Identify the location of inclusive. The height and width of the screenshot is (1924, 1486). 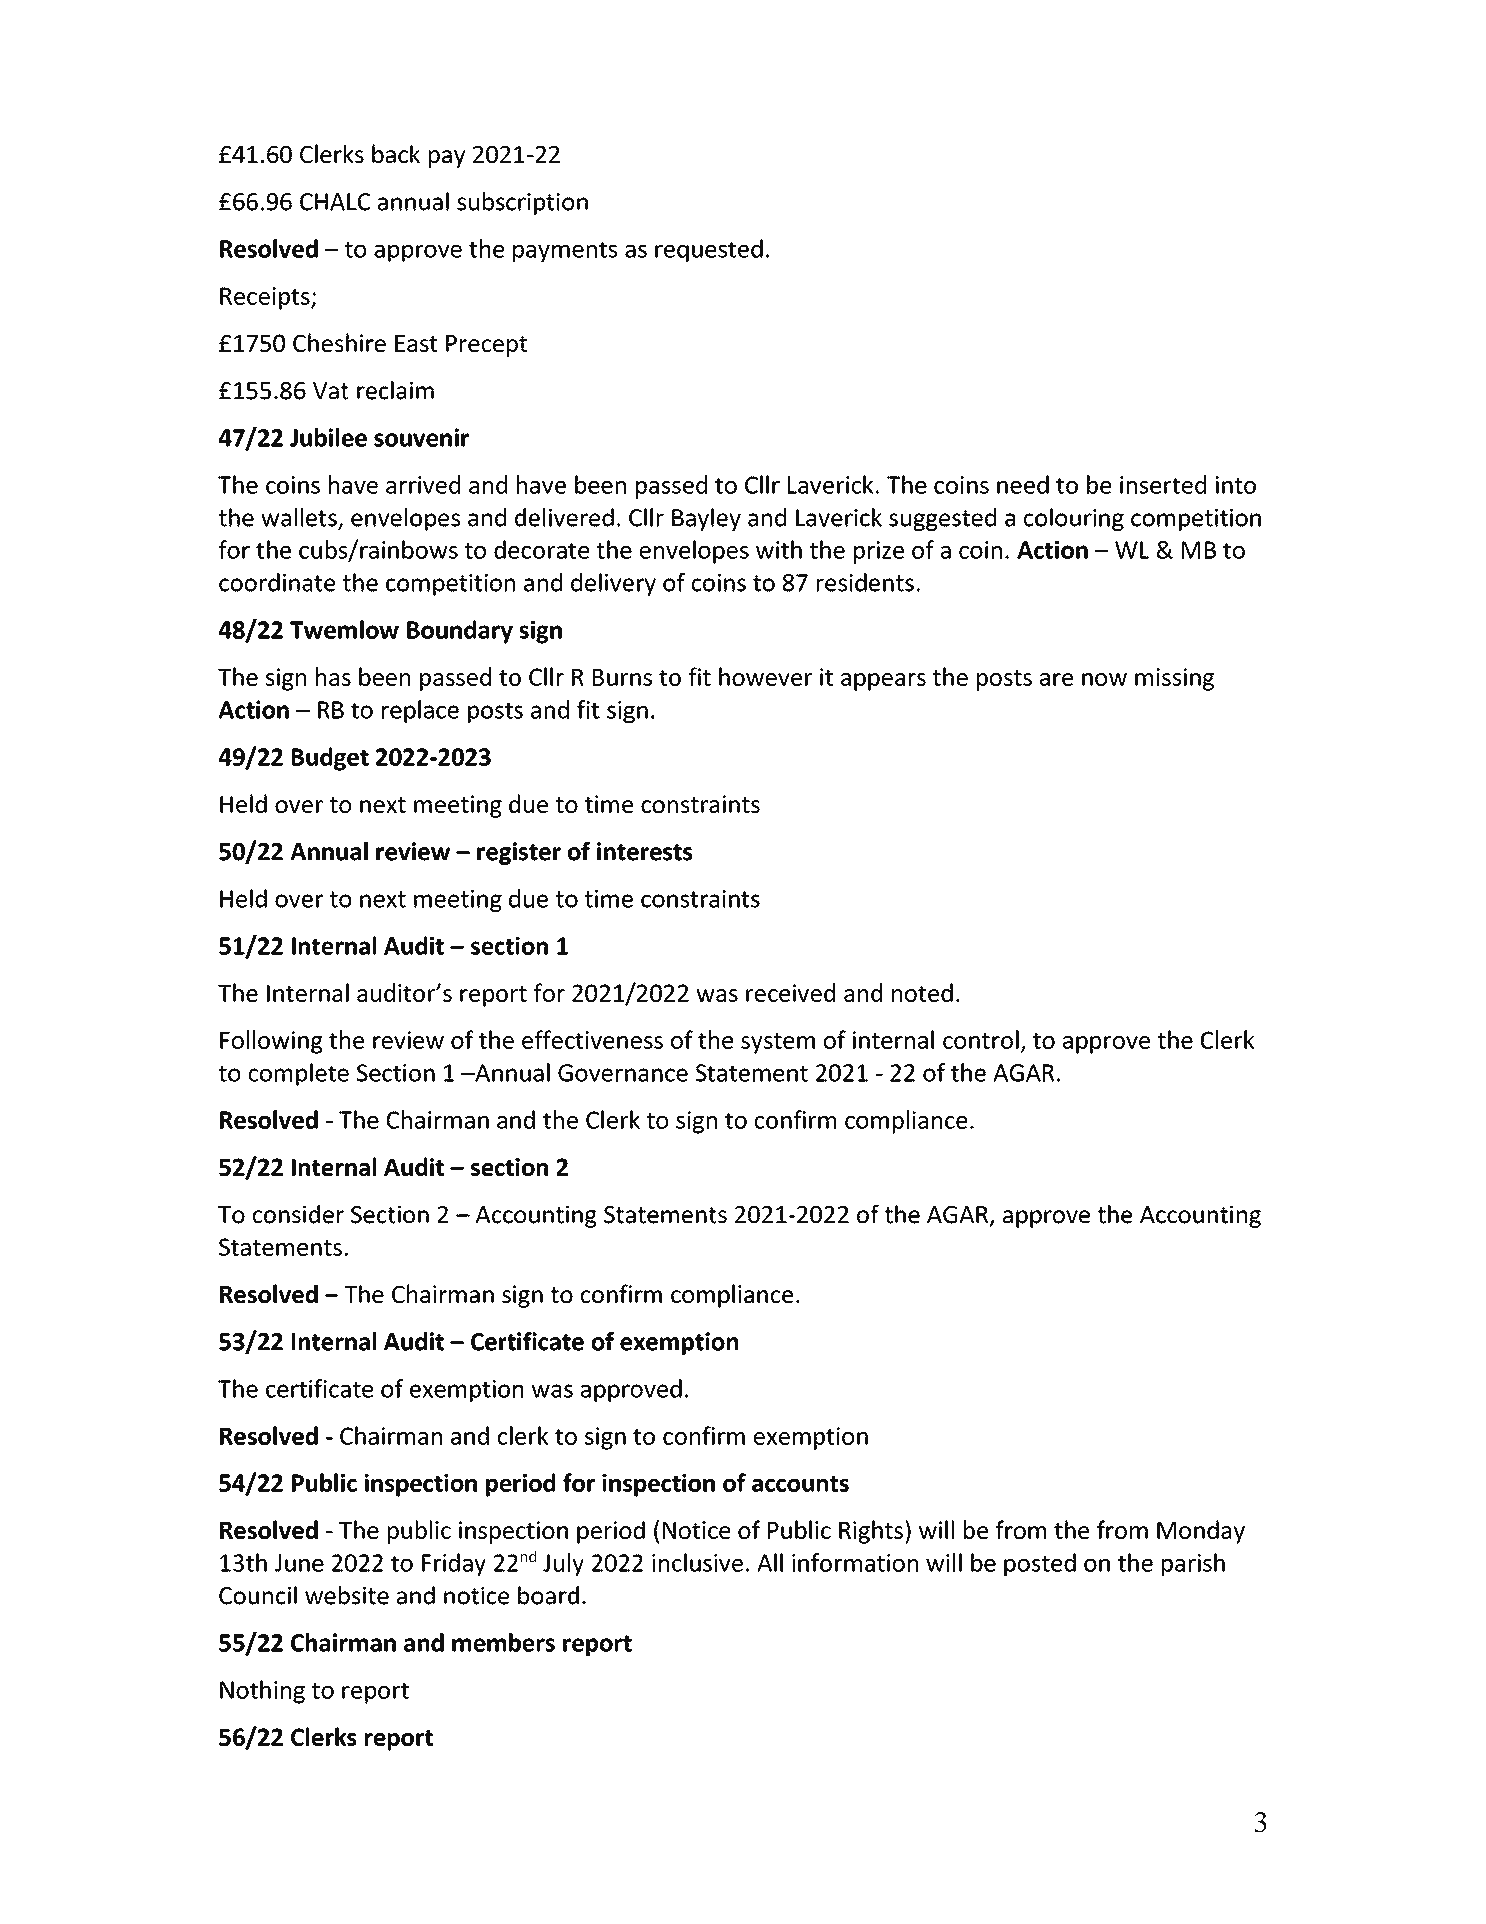
(697, 1562).
